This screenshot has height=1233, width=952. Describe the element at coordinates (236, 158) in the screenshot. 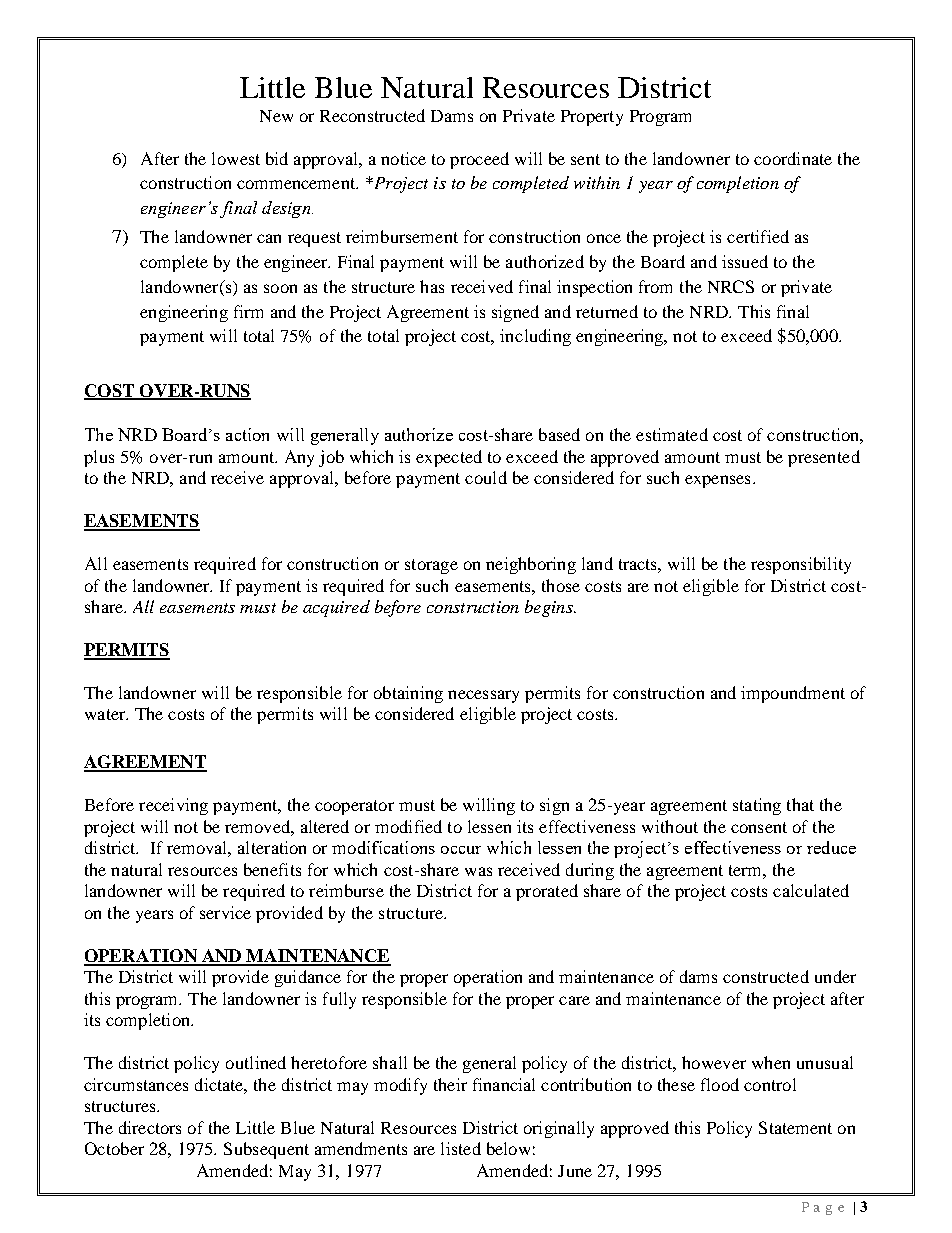

I see `lowest` at that location.
